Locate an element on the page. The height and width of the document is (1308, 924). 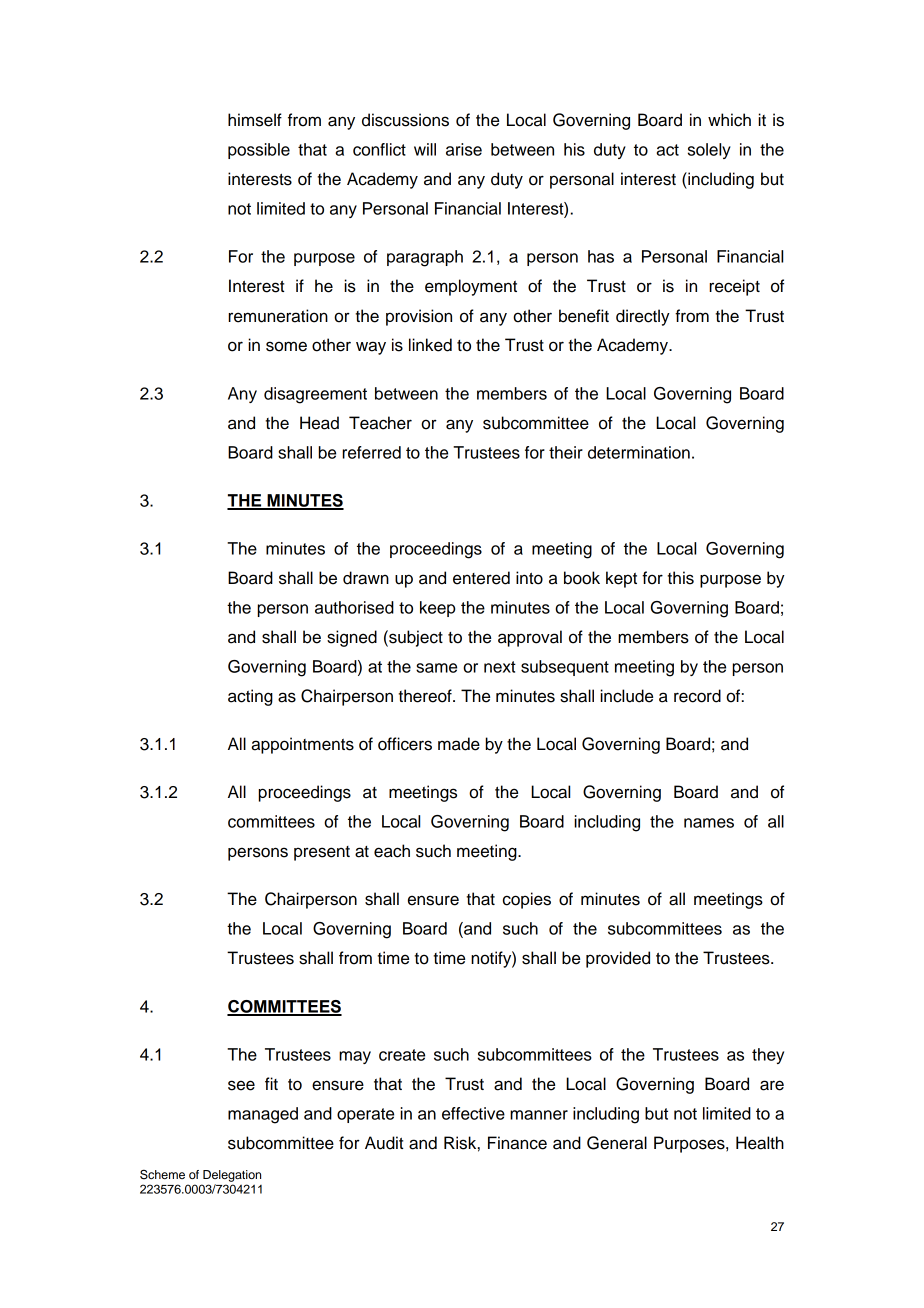
solely is located at coordinates (709, 151).
